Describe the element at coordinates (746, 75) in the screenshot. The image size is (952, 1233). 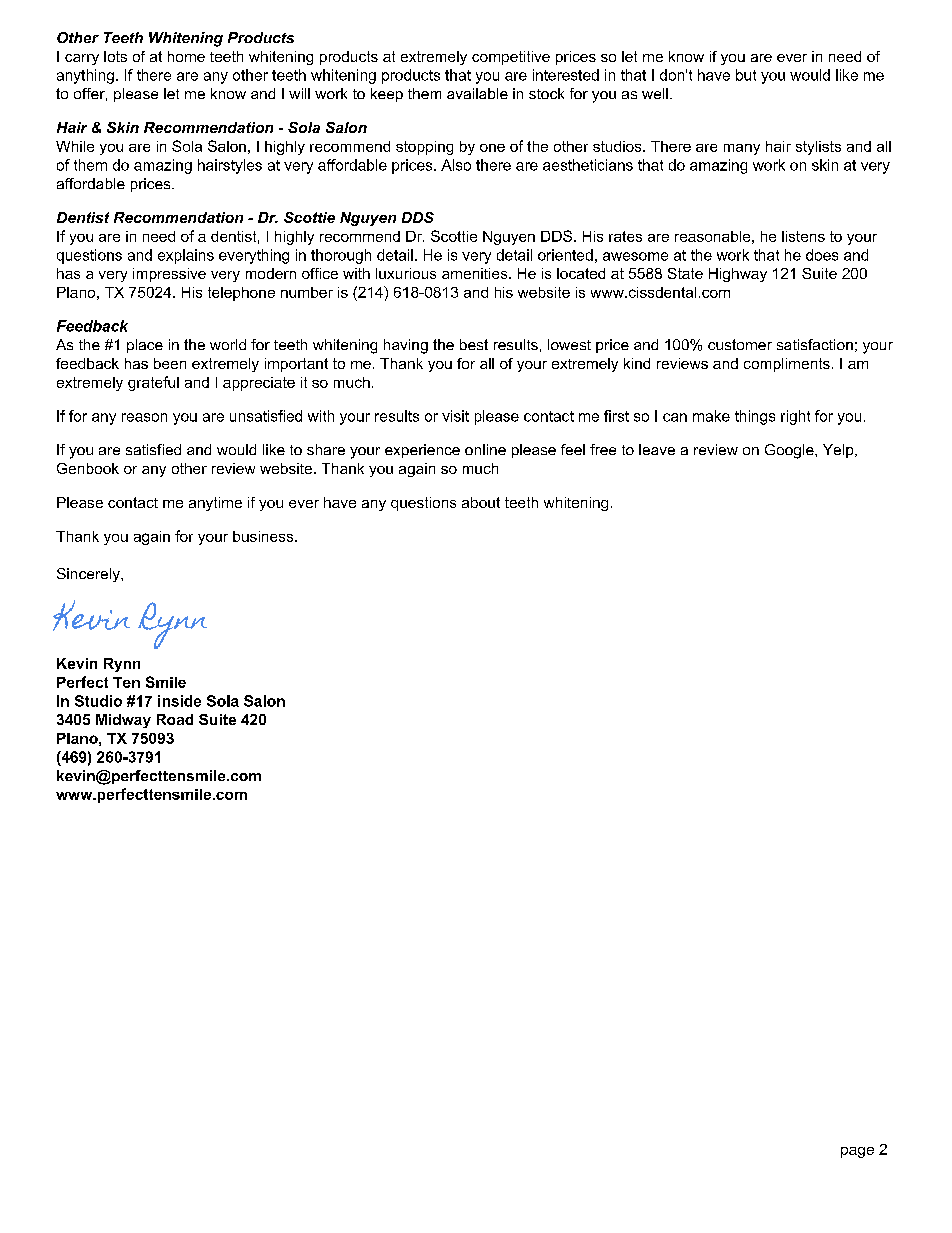
I see `but` at that location.
